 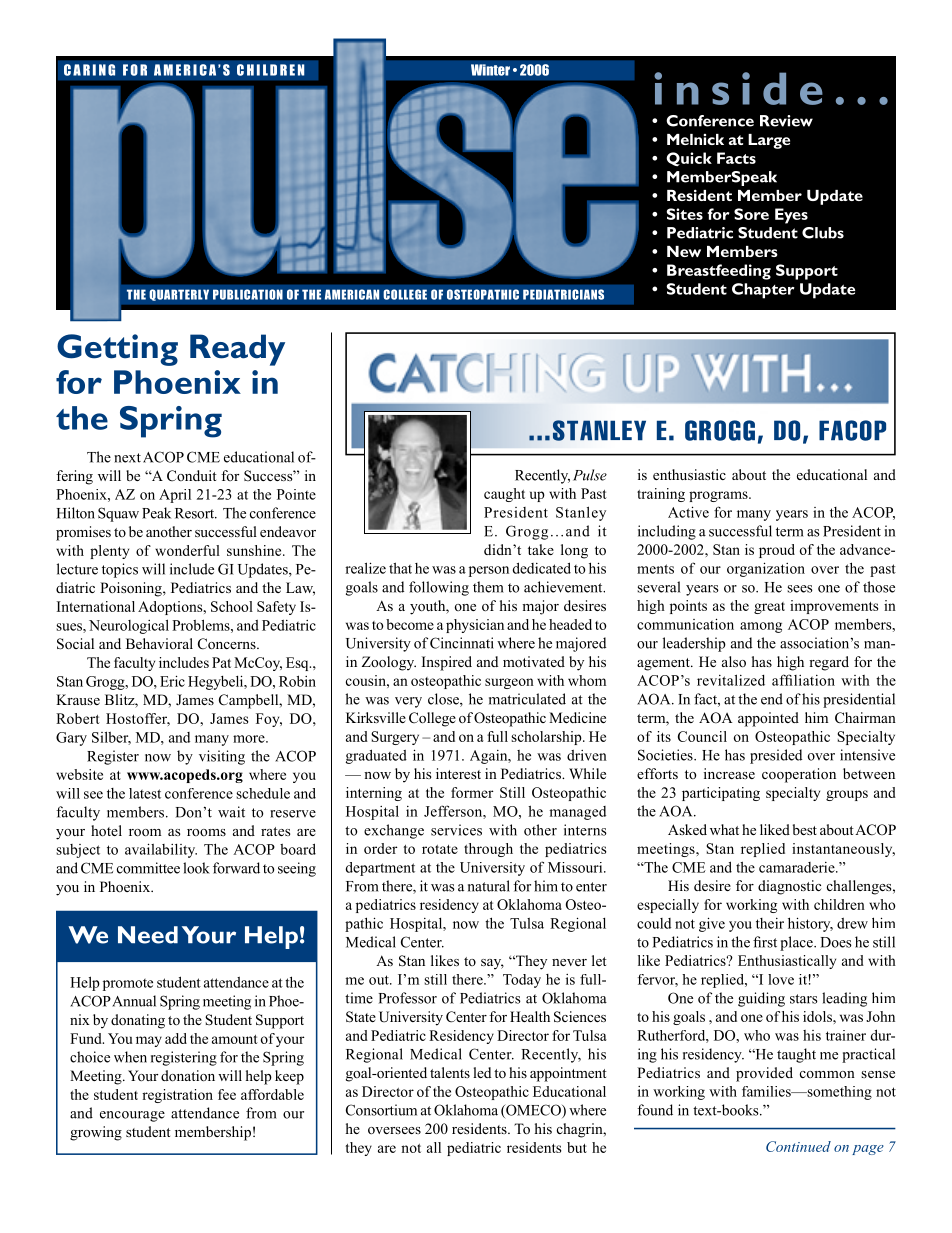 I want to click on camaraderie, so click(x=798, y=867).
